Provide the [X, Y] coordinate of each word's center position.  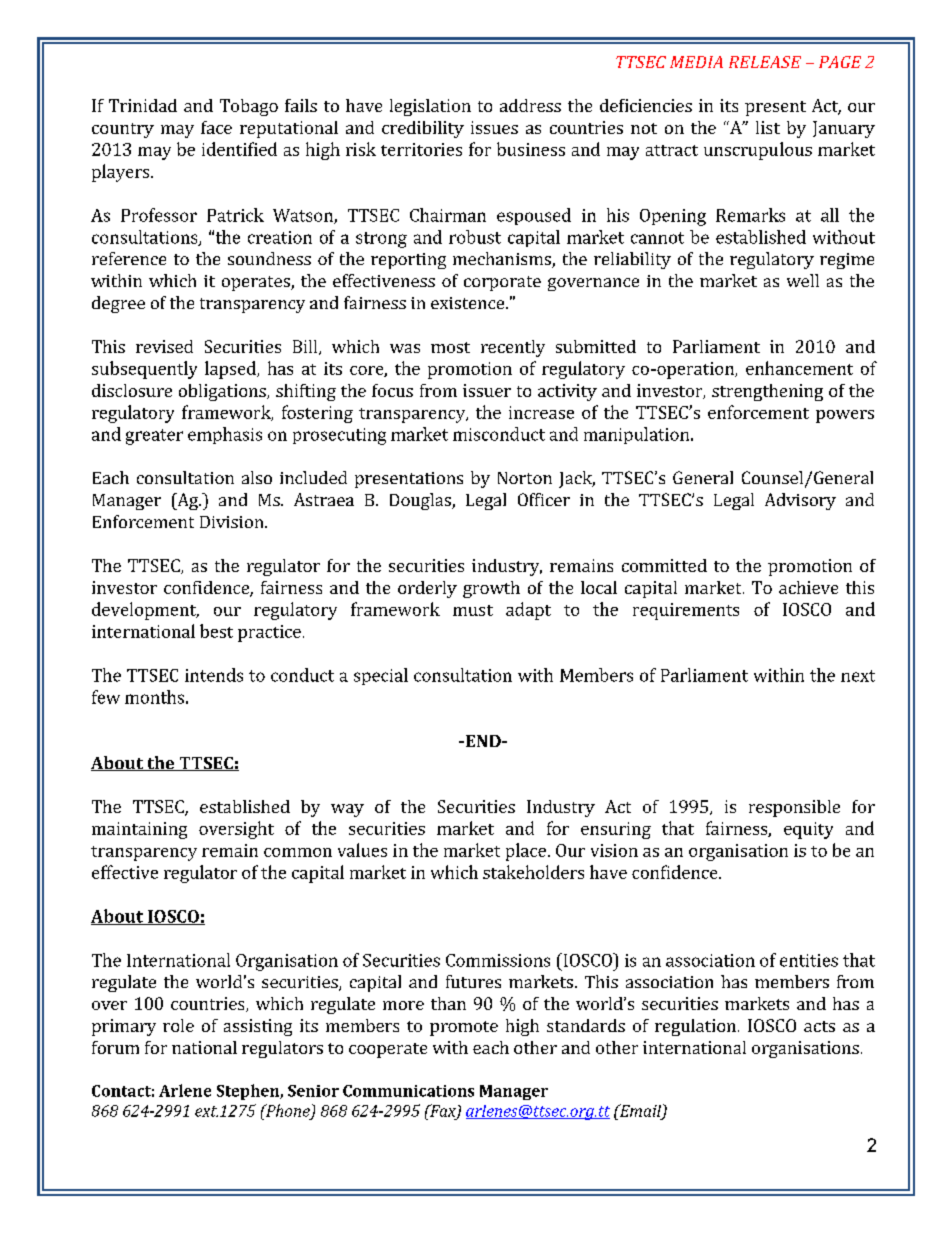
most [450, 347]
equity [808, 830]
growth [491, 589]
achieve [808, 587]
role [178, 1025]
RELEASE [765, 62]
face [216, 127]
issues [494, 127]
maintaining [139, 830]
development [145, 611]
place [526, 852]
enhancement [799, 368]
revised [164, 346]
